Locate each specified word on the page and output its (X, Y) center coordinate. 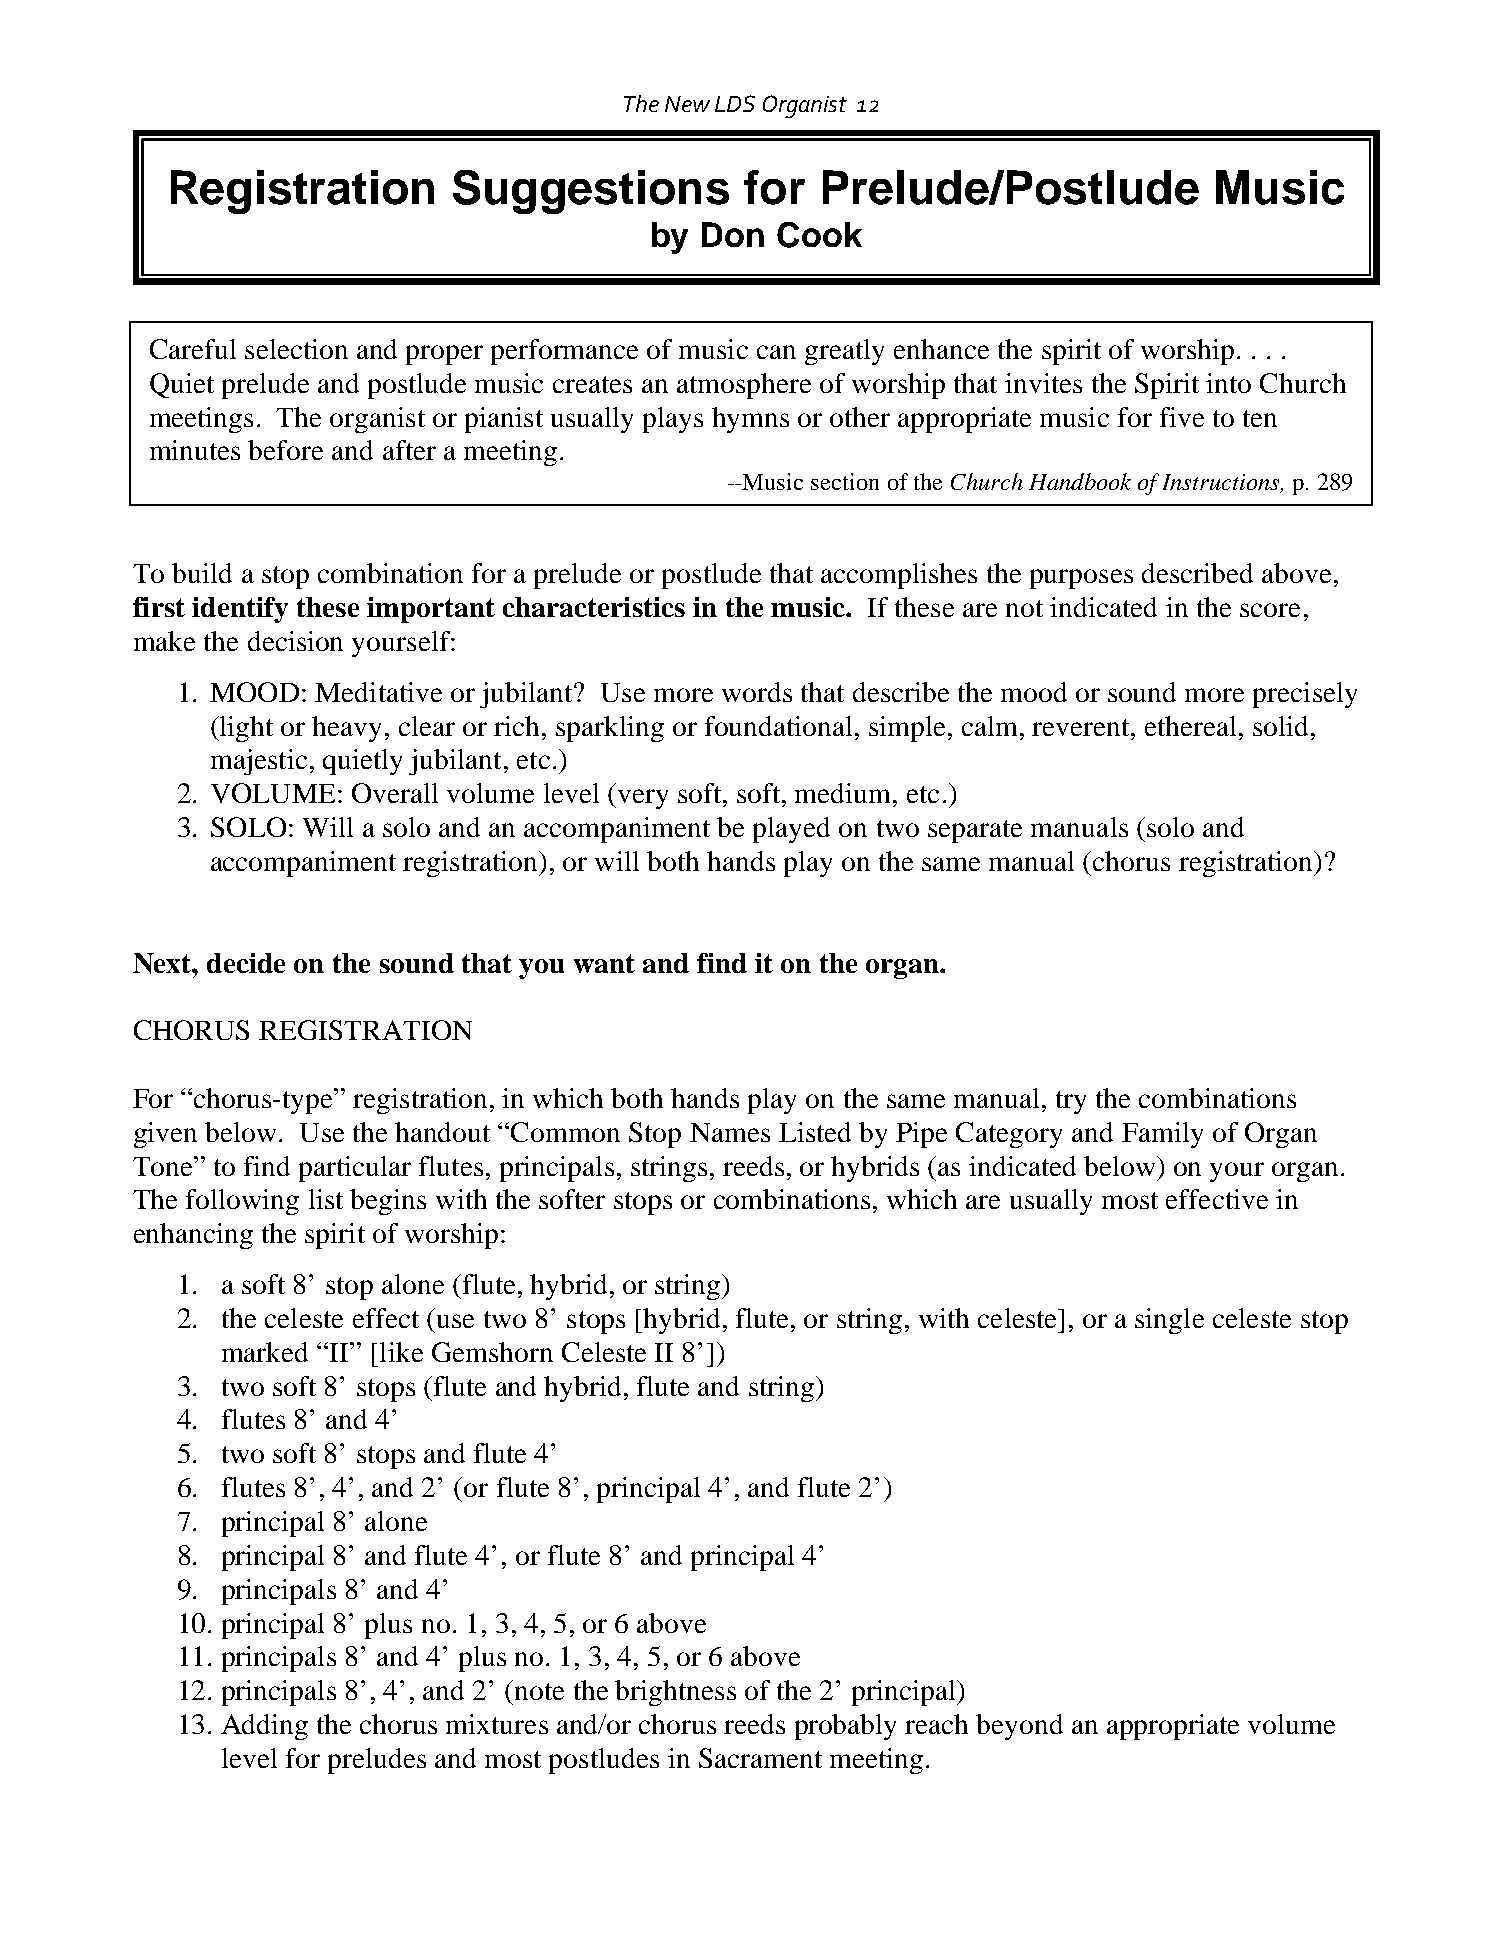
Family (1162, 1135)
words (757, 692)
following (242, 1202)
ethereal (1190, 726)
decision (295, 641)
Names (730, 1132)
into (1228, 383)
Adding (264, 1727)
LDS (735, 103)
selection (296, 349)
